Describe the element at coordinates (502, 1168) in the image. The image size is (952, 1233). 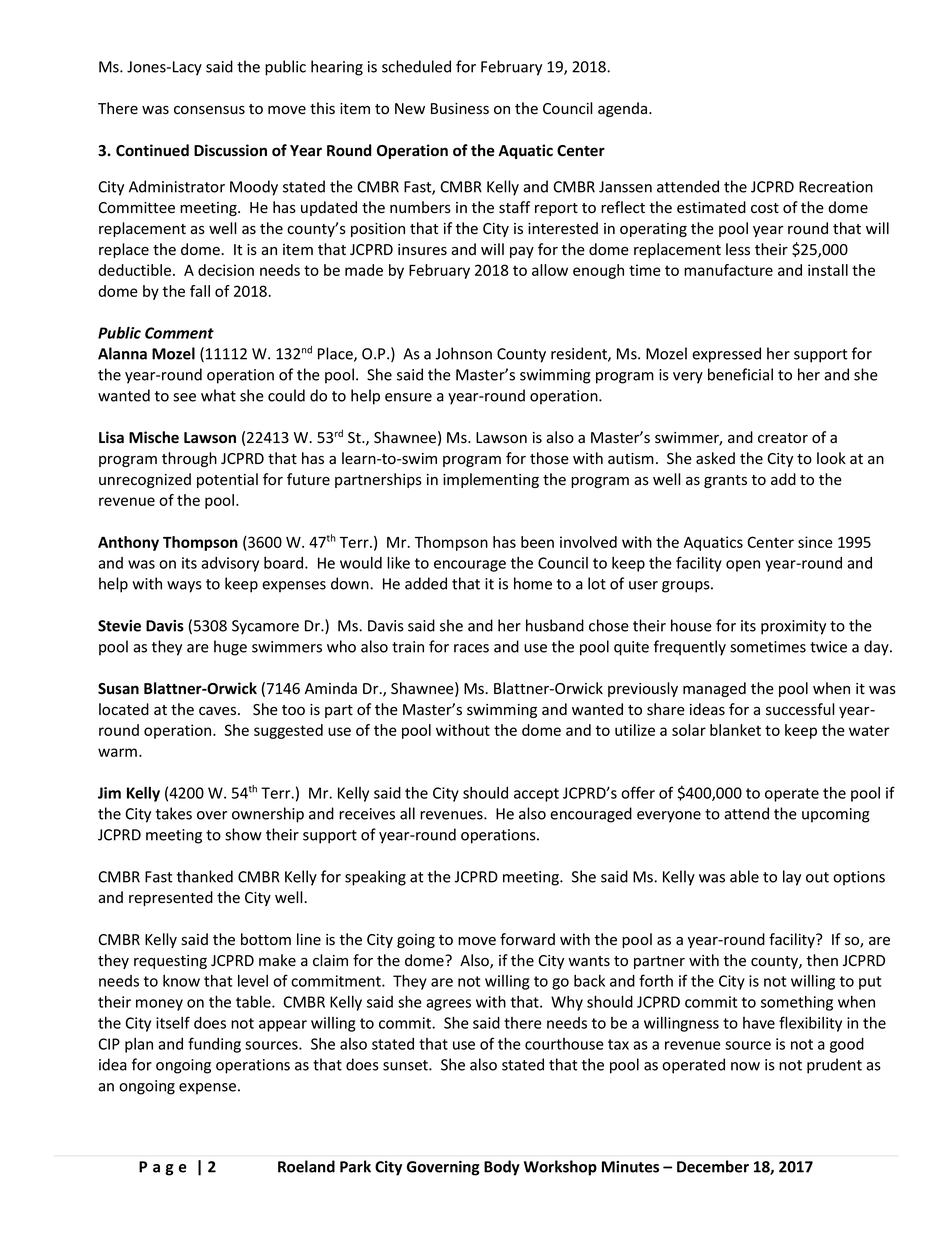
I see `Body` at that location.
